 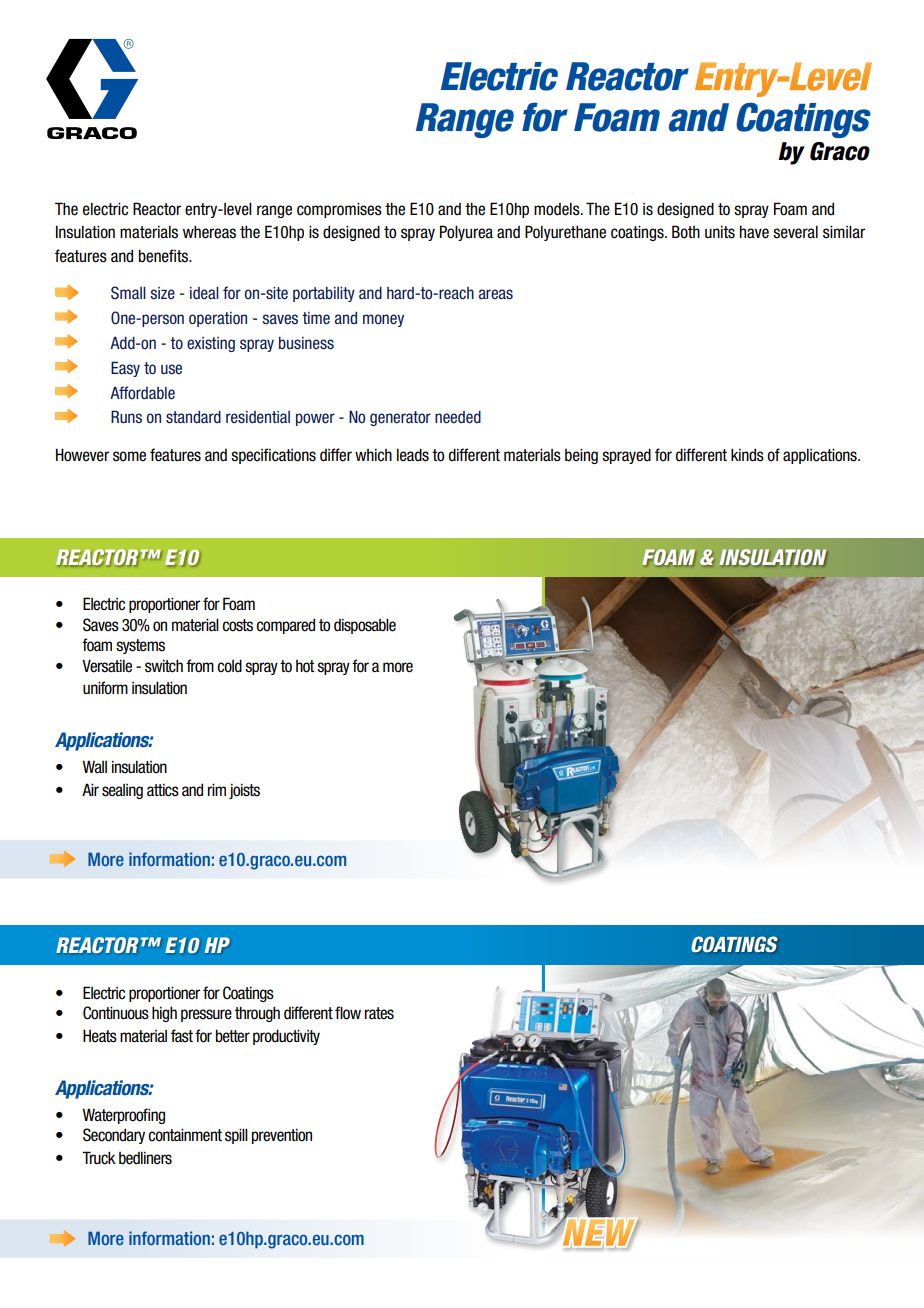 I want to click on leads, so click(x=413, y=455).
